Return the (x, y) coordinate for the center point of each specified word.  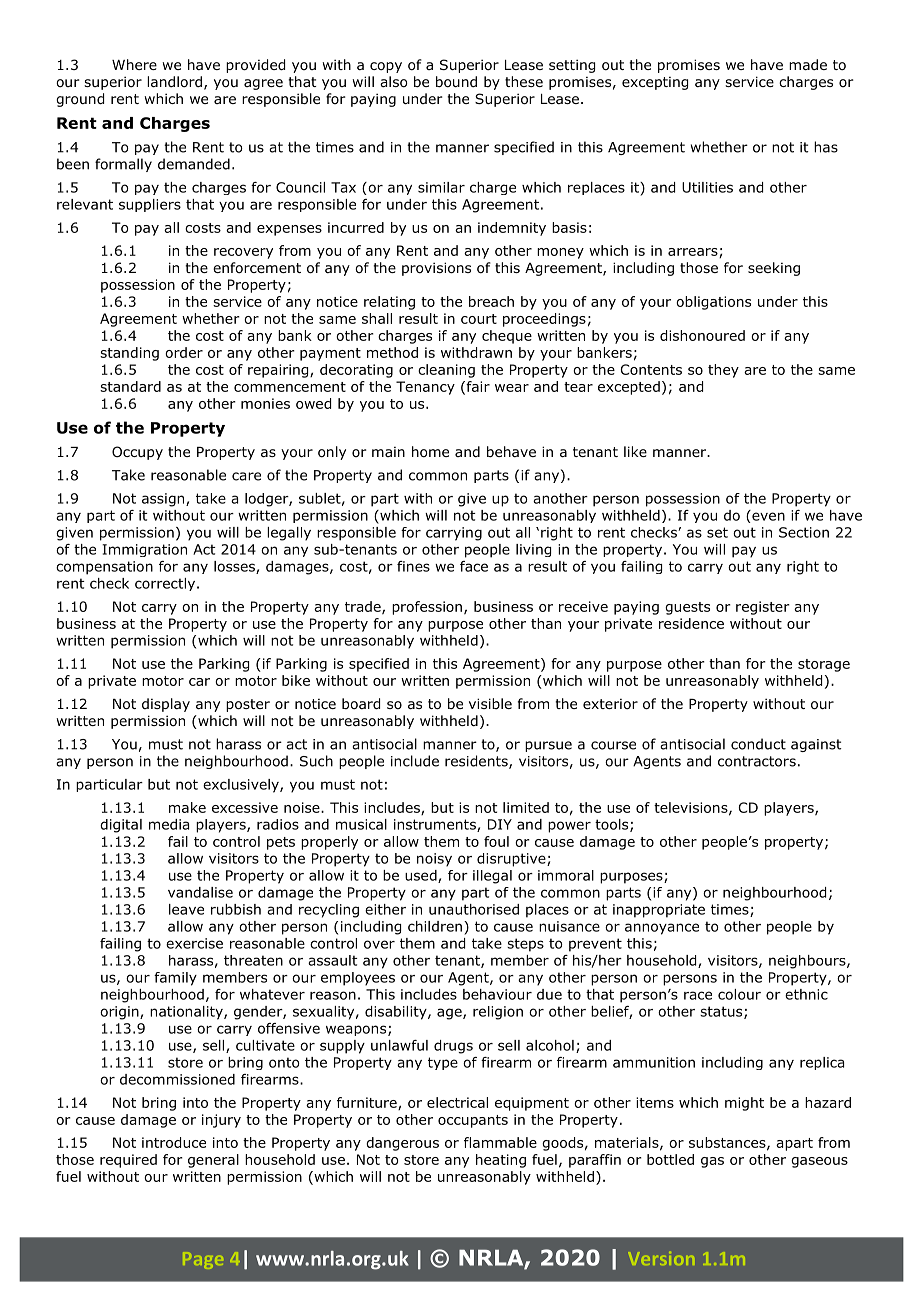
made (808, 64)
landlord (174, 82)
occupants (473, 1121)
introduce (174, 1142)
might (744, 1104)
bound (456, 82)
